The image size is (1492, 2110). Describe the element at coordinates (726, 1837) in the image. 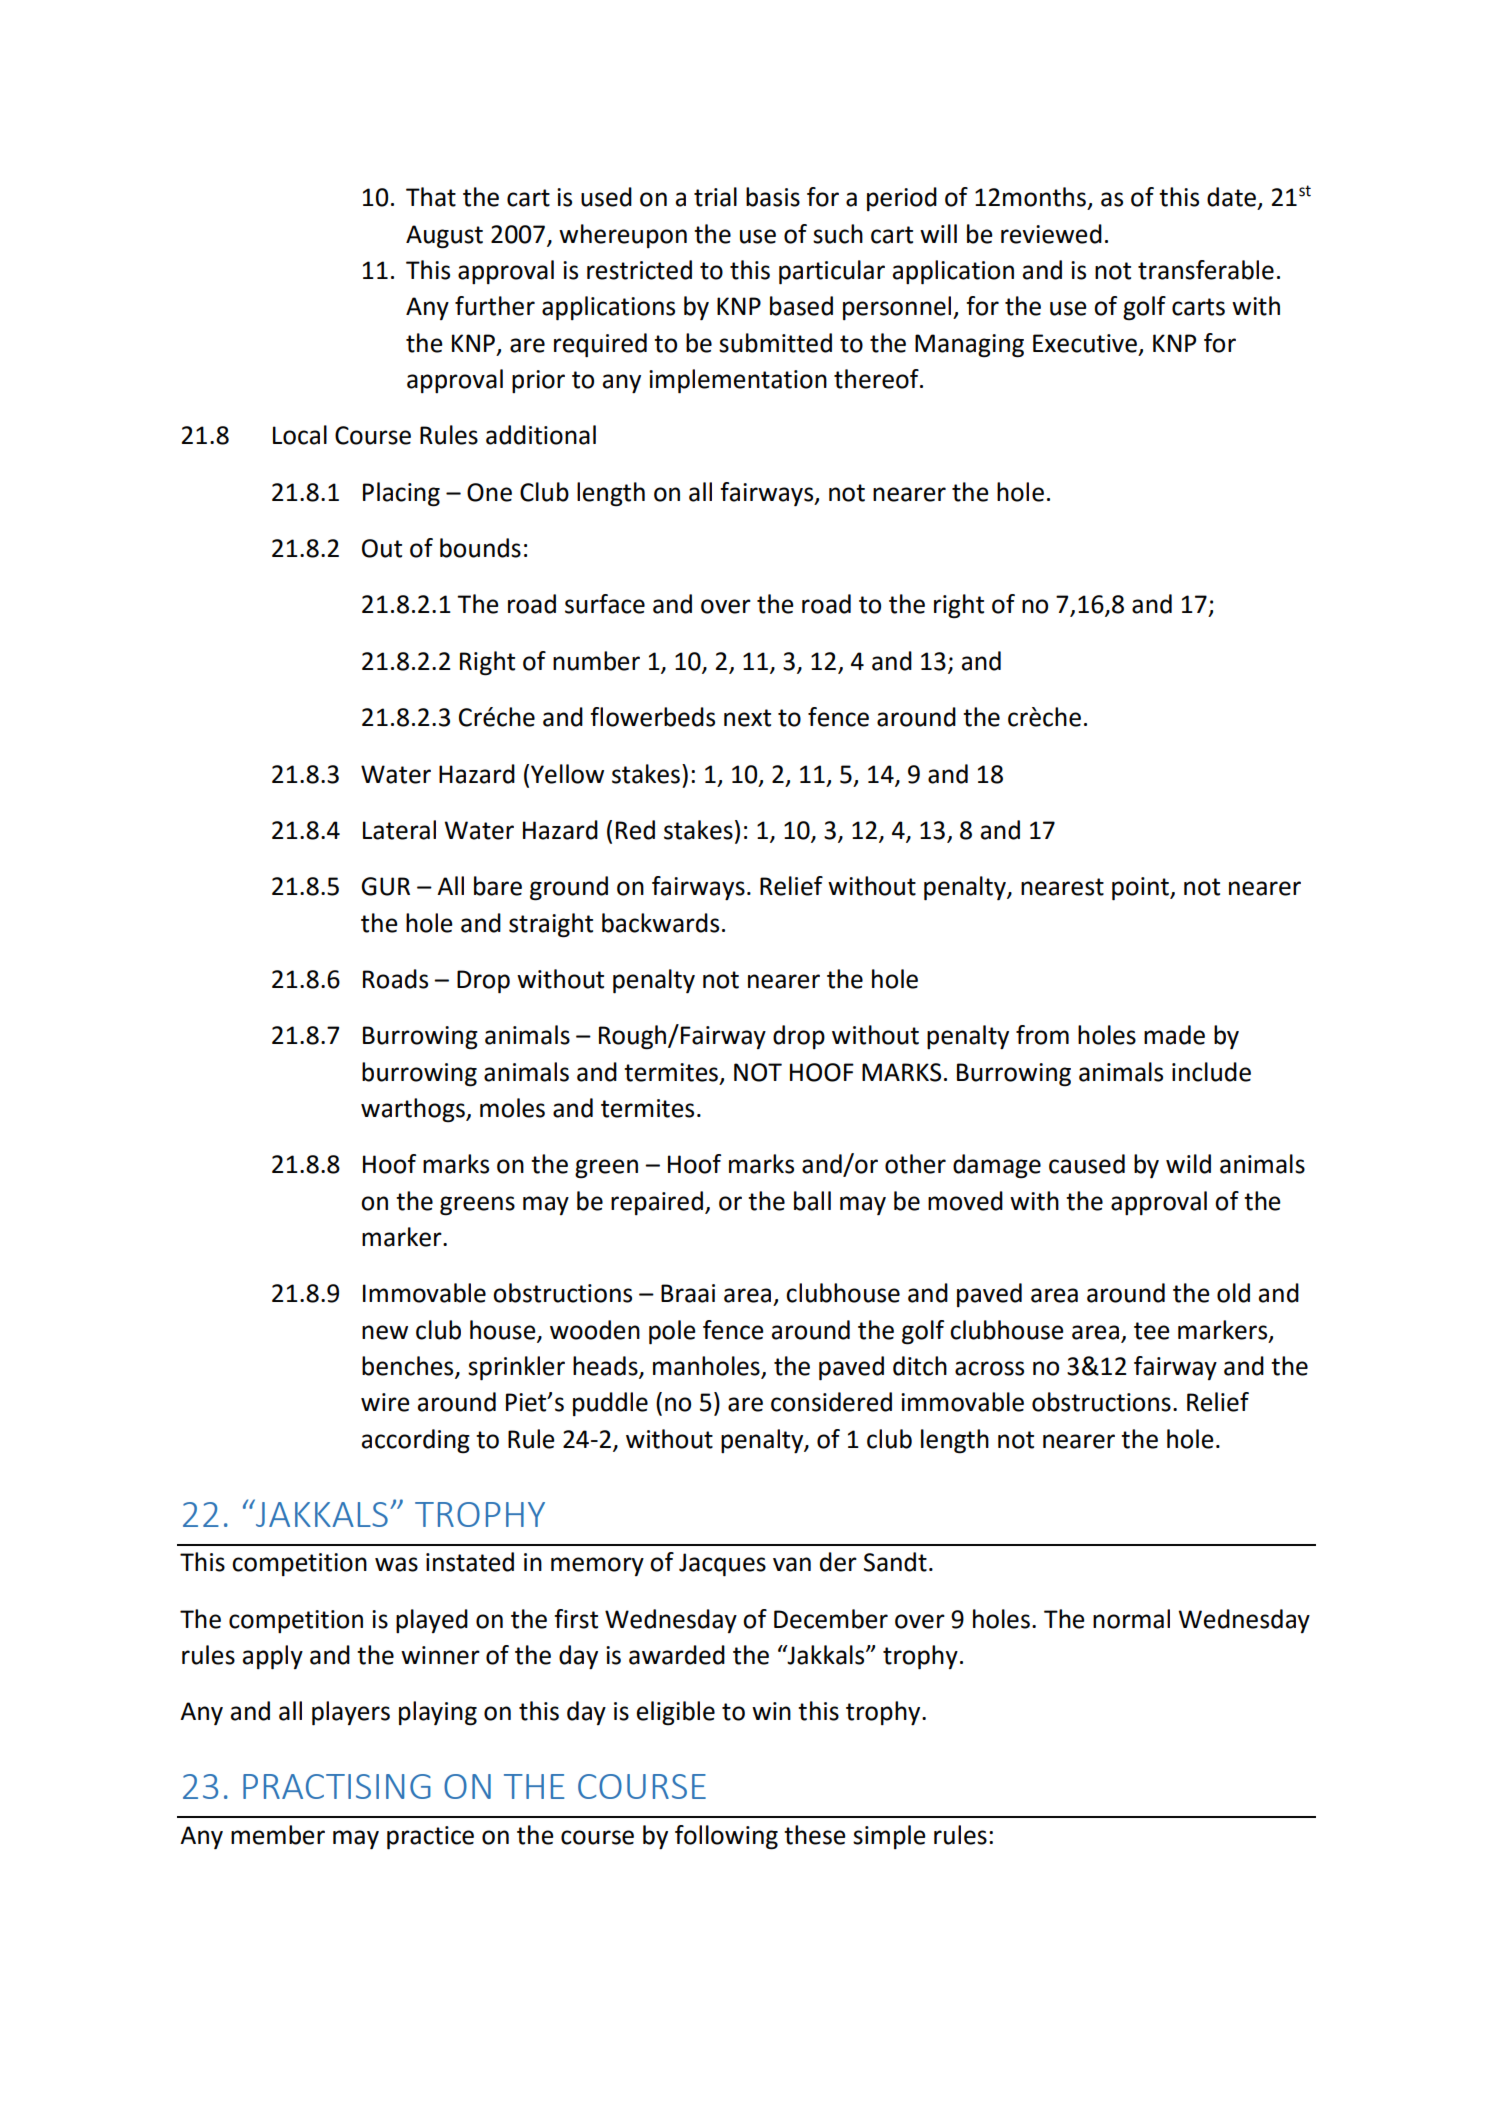

I see `following` at that location.
